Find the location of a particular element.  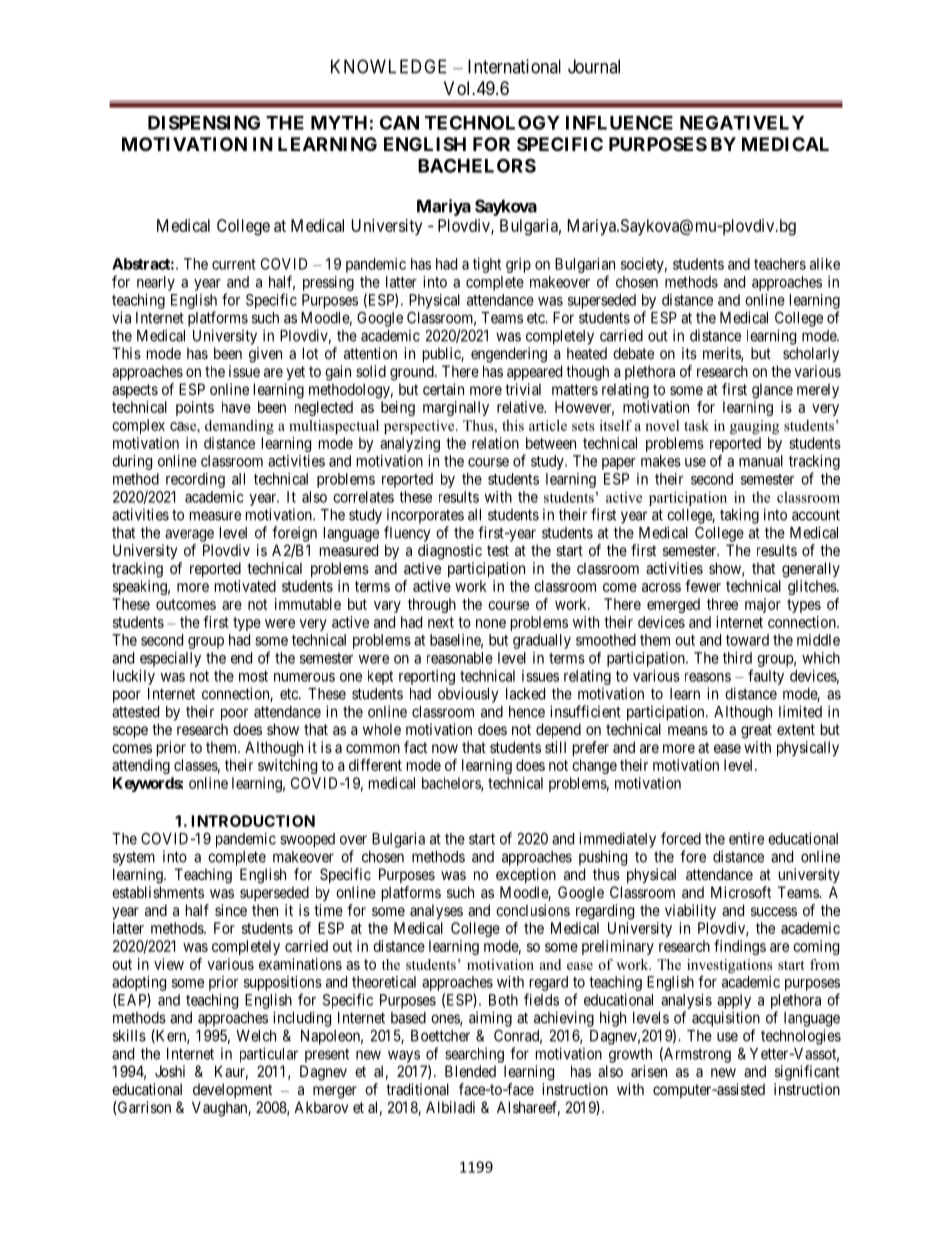

motivated is located at coordinates (245, 586).
